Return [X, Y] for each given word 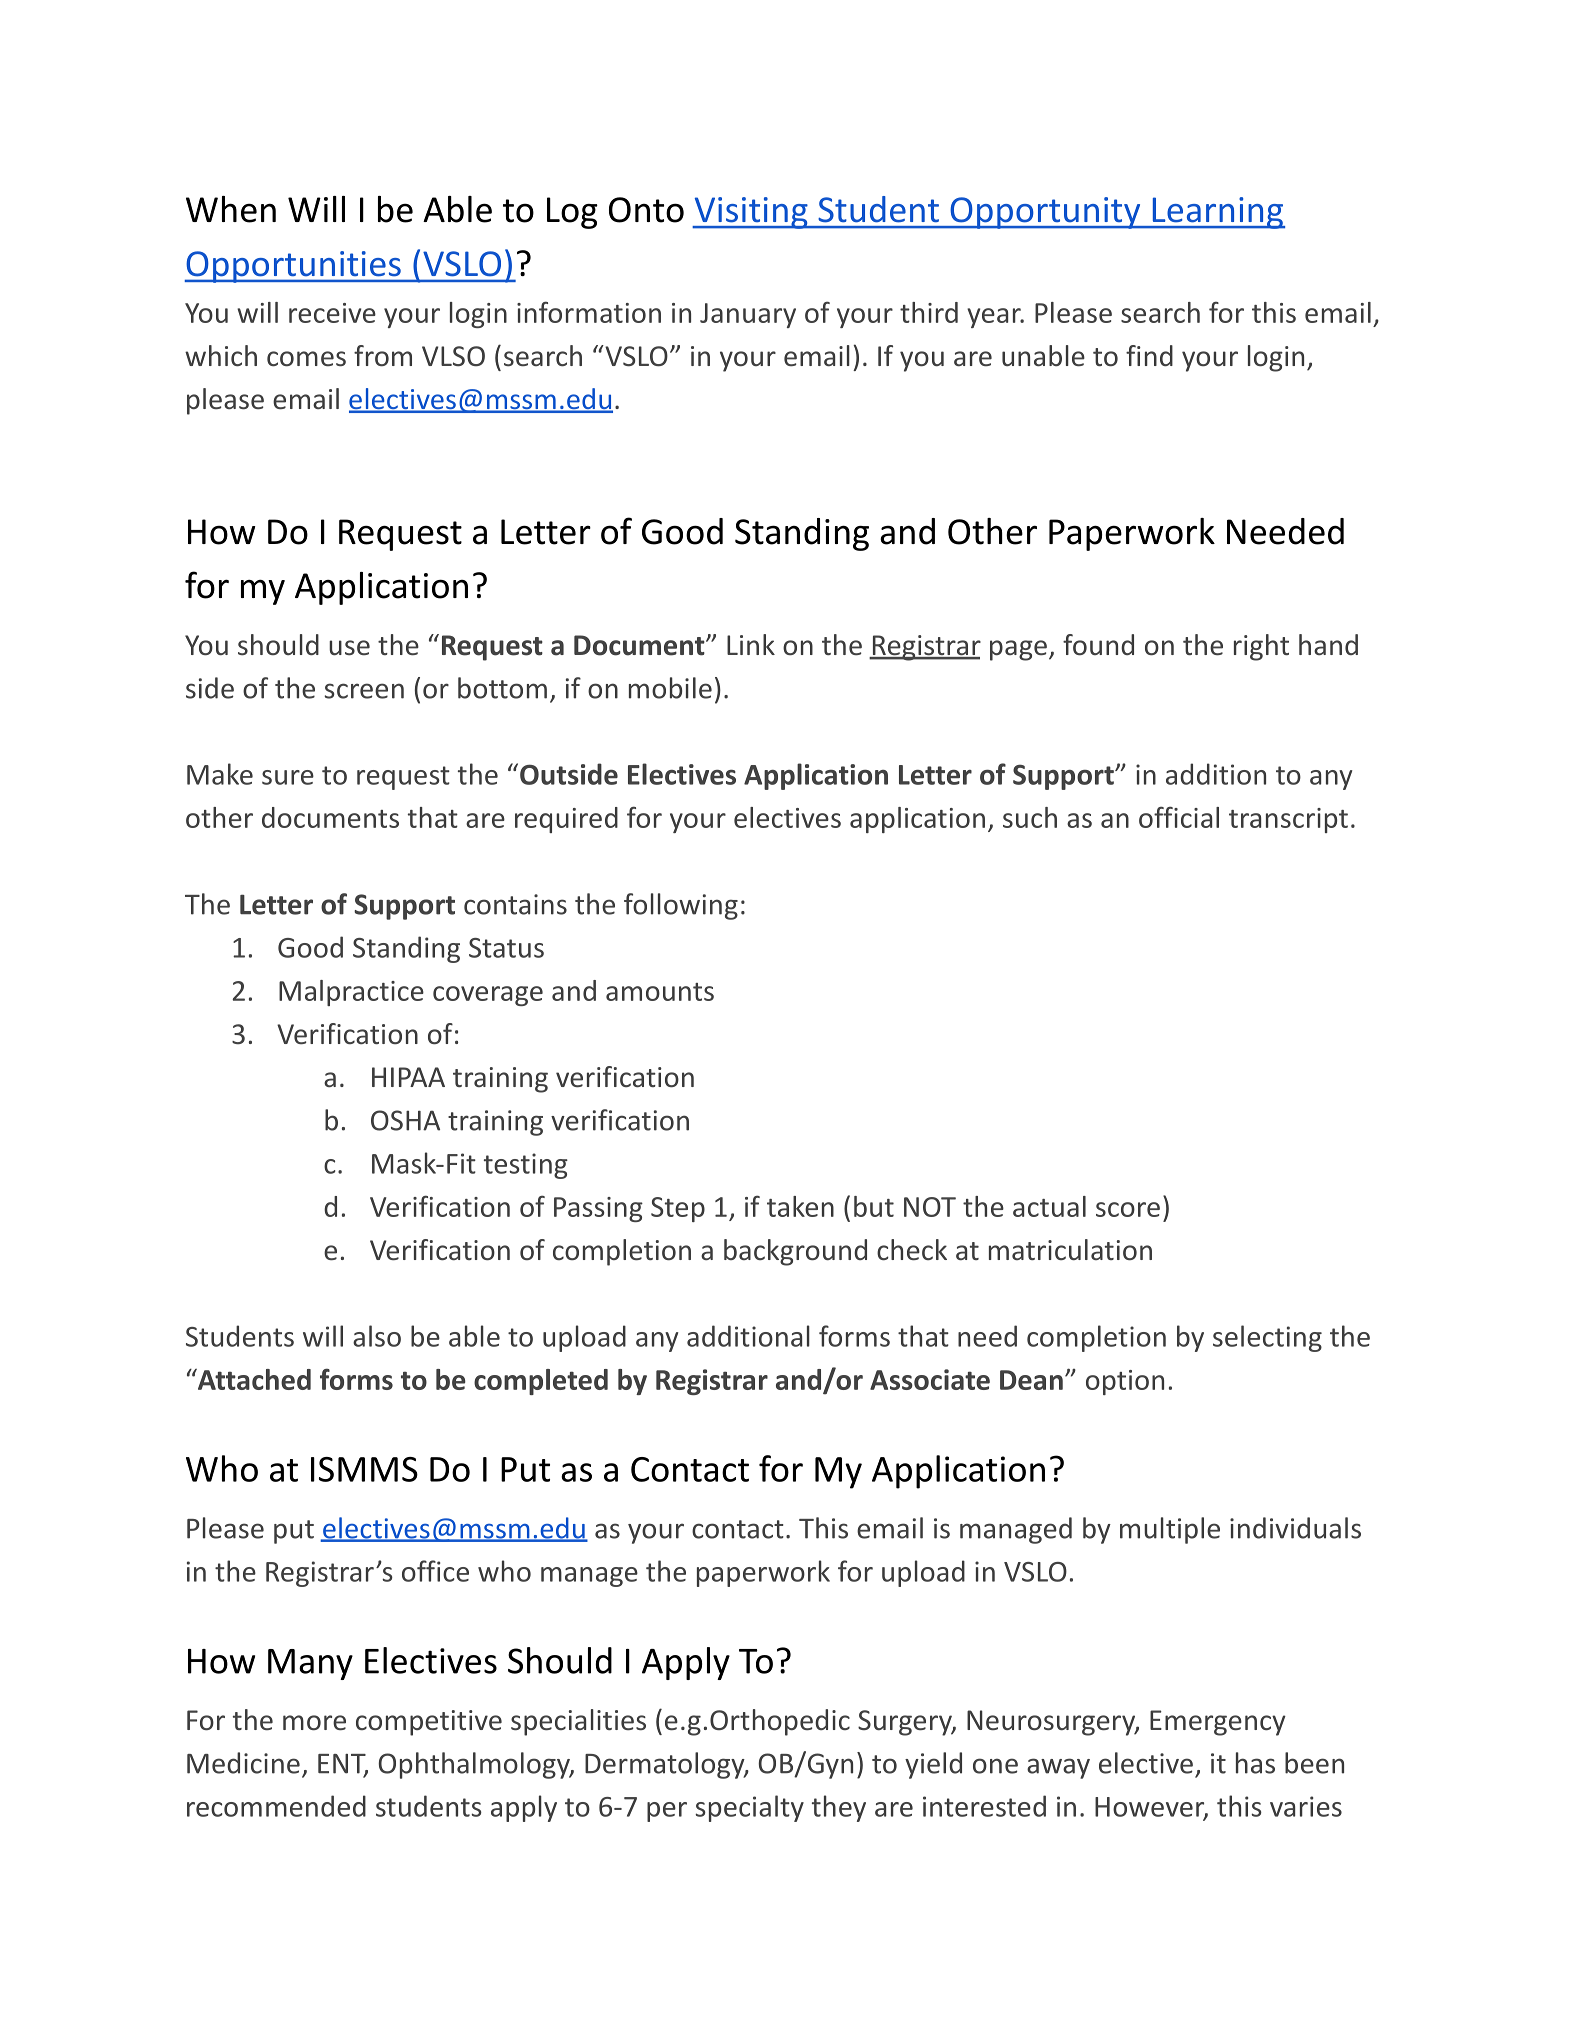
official [1179, 817]
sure [288, 777]
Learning [1217, 213]
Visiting [751, 213]
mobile [670, 688]
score [1128, 1209]
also [377, 1336]
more [314, 1723]
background [795, 1252]
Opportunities [294, 267]
